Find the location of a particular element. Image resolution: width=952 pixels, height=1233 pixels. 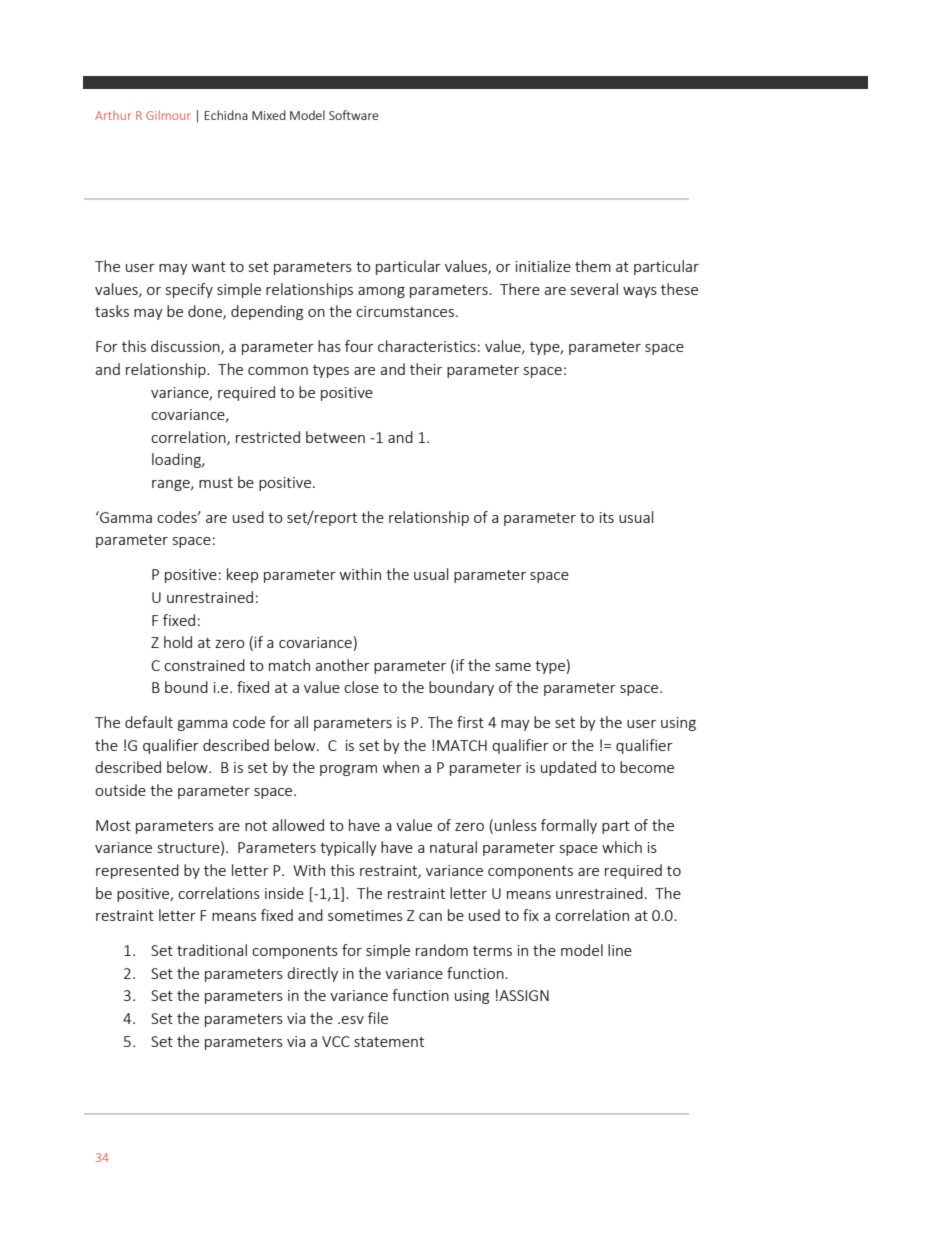

line is located at coordinates (620, 950).
